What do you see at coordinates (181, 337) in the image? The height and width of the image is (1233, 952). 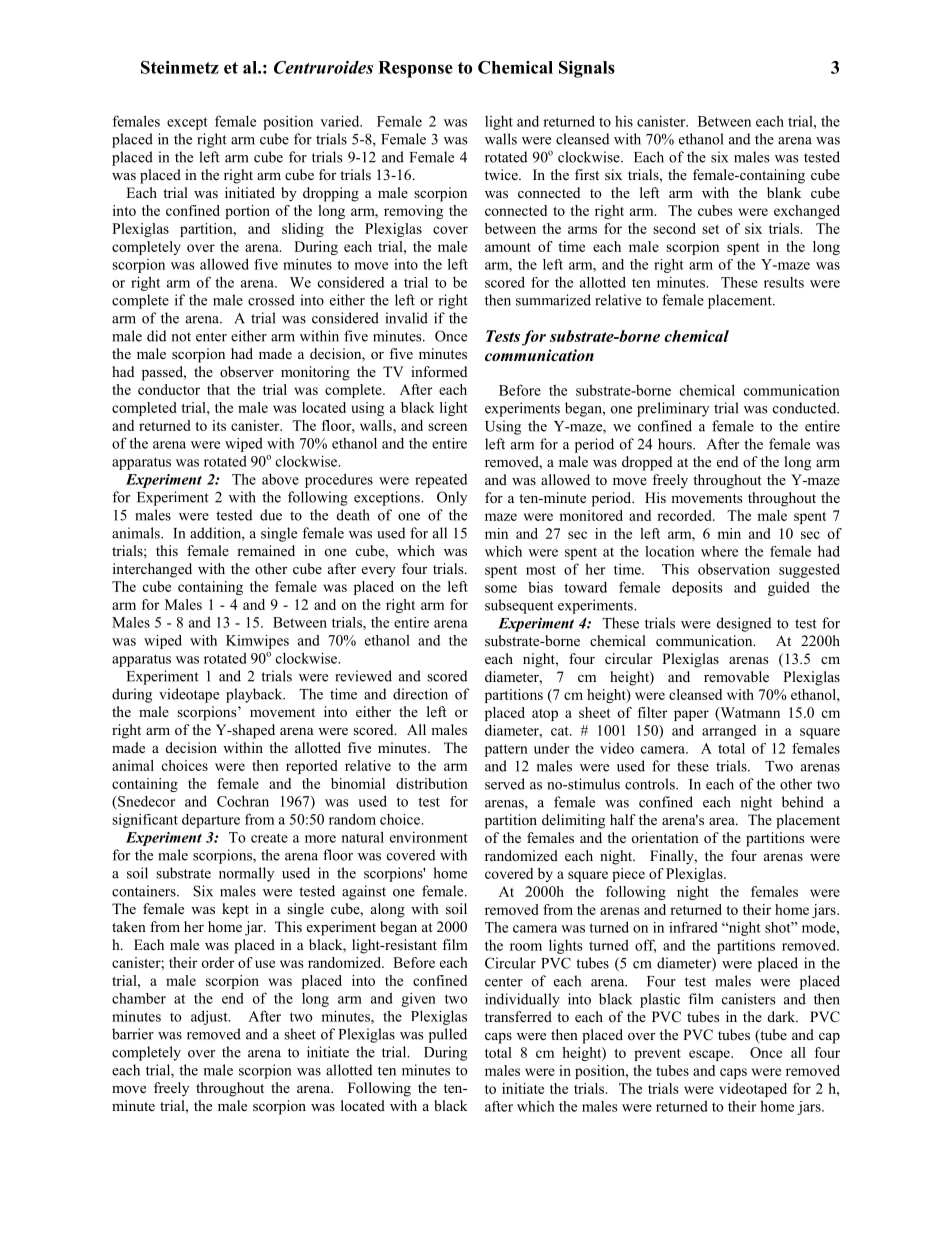 I see `not` at bounding box center [181, 337].
